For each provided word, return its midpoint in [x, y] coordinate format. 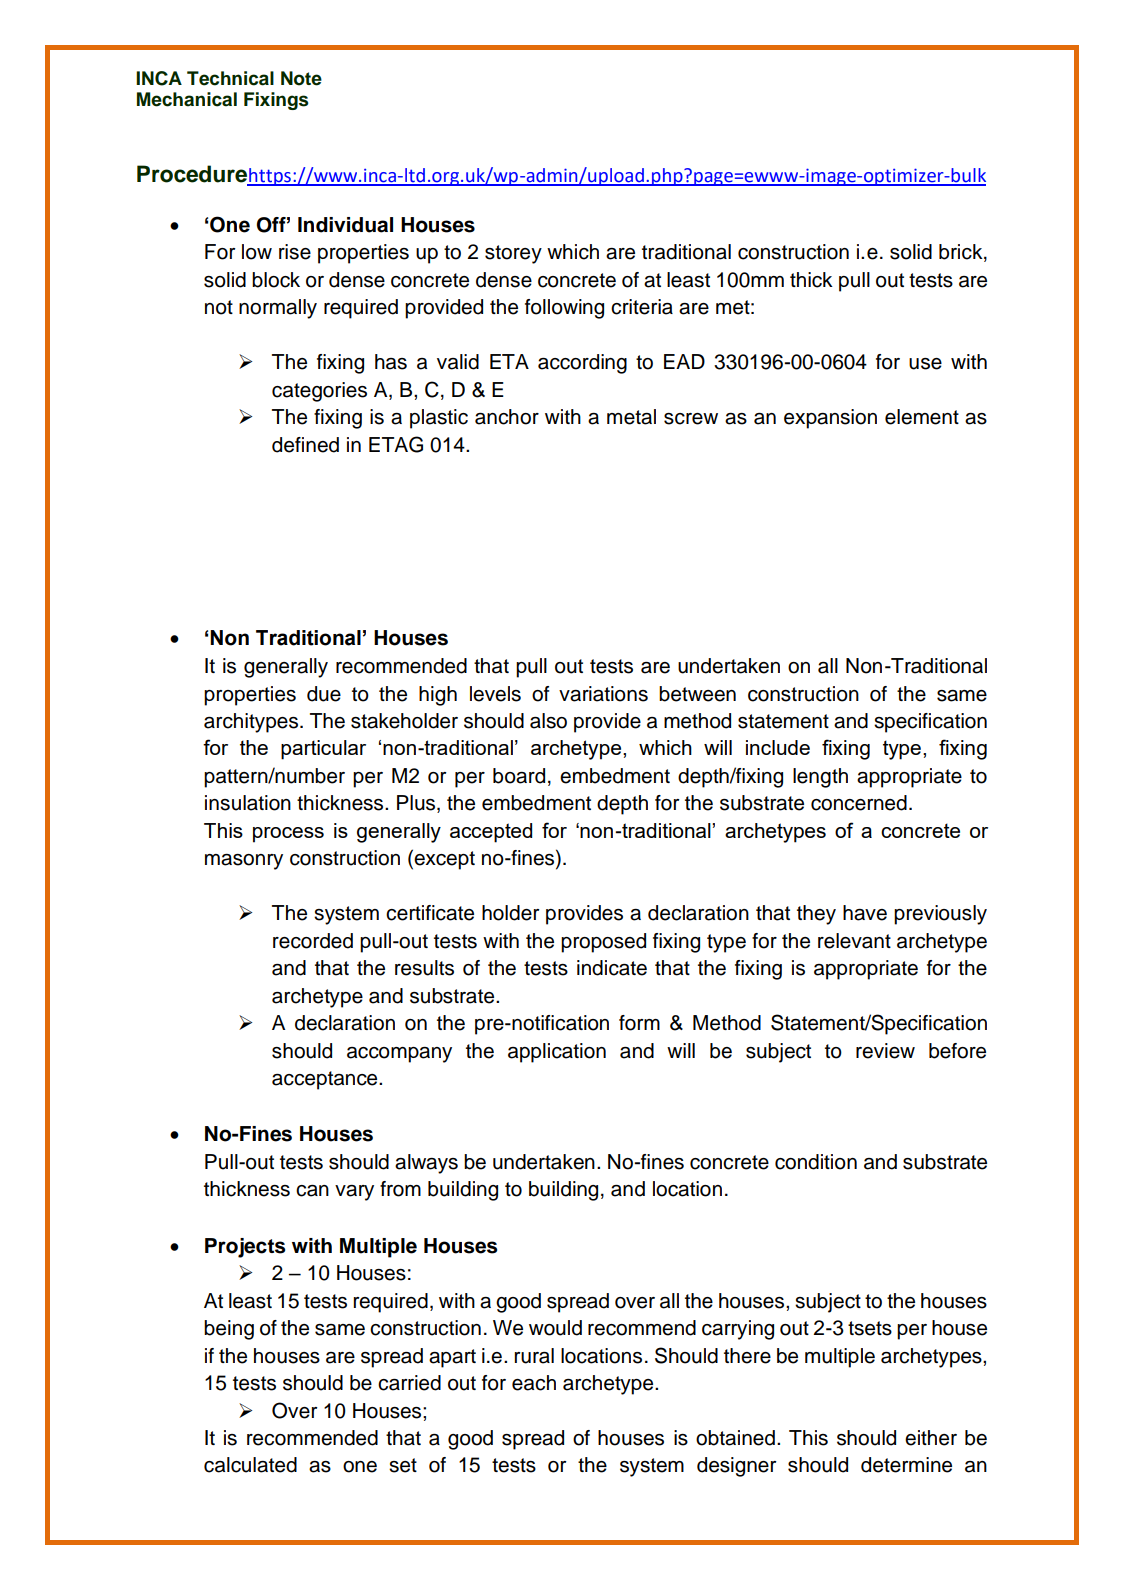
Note [301, 78]
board [519, 776]
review [885, 1051]
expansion [830, 419]
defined [305, 445]
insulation [248, 803]
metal [631, 417]
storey [513, 254]
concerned [859, 803]
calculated [250, 1465]
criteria [642, 307]
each [534, 1383]
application [557, 1053]
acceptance [326, 1080]
